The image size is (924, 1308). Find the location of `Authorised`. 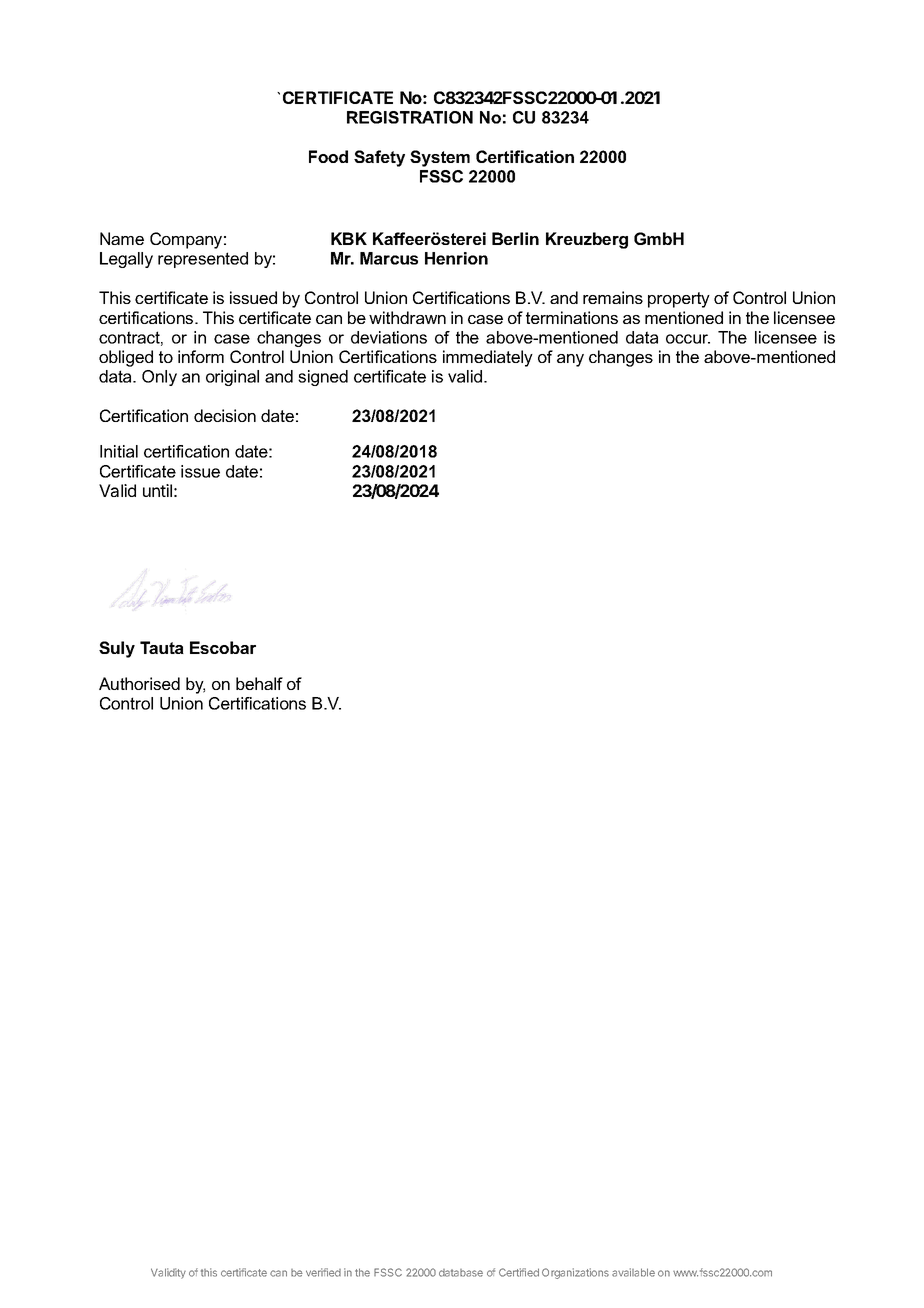

Authorised is located at coordinates (139, 683).
